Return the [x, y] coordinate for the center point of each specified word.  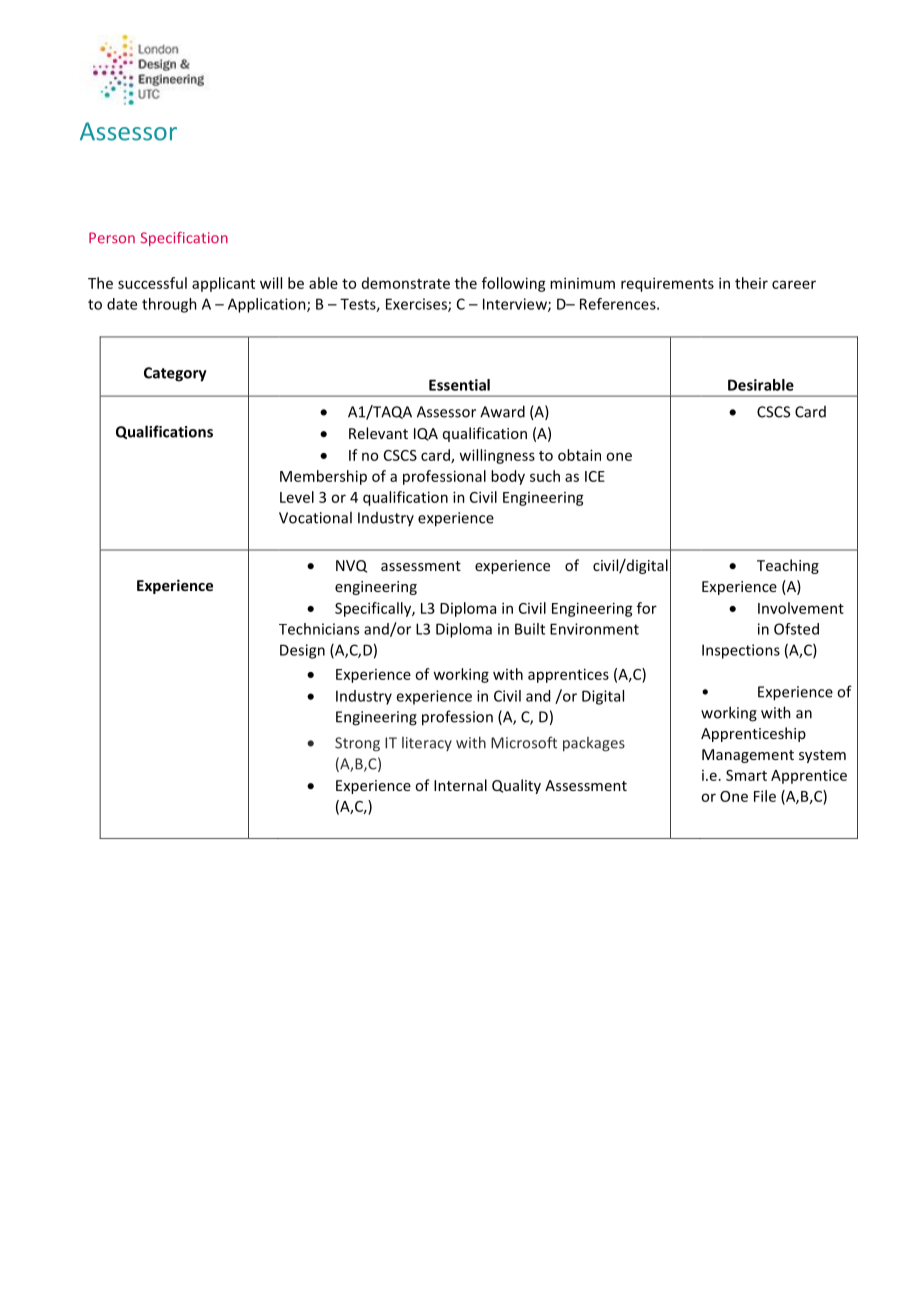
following [514, 284]
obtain [579, 455]
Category [175, 374]
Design [302, 651]
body [508, 477]
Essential [459, 385]
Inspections [741, 651]
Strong [357, 744]
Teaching [788, 566]
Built [530, 629]
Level [297, 497]
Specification [184, 238]
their [751, 283]
